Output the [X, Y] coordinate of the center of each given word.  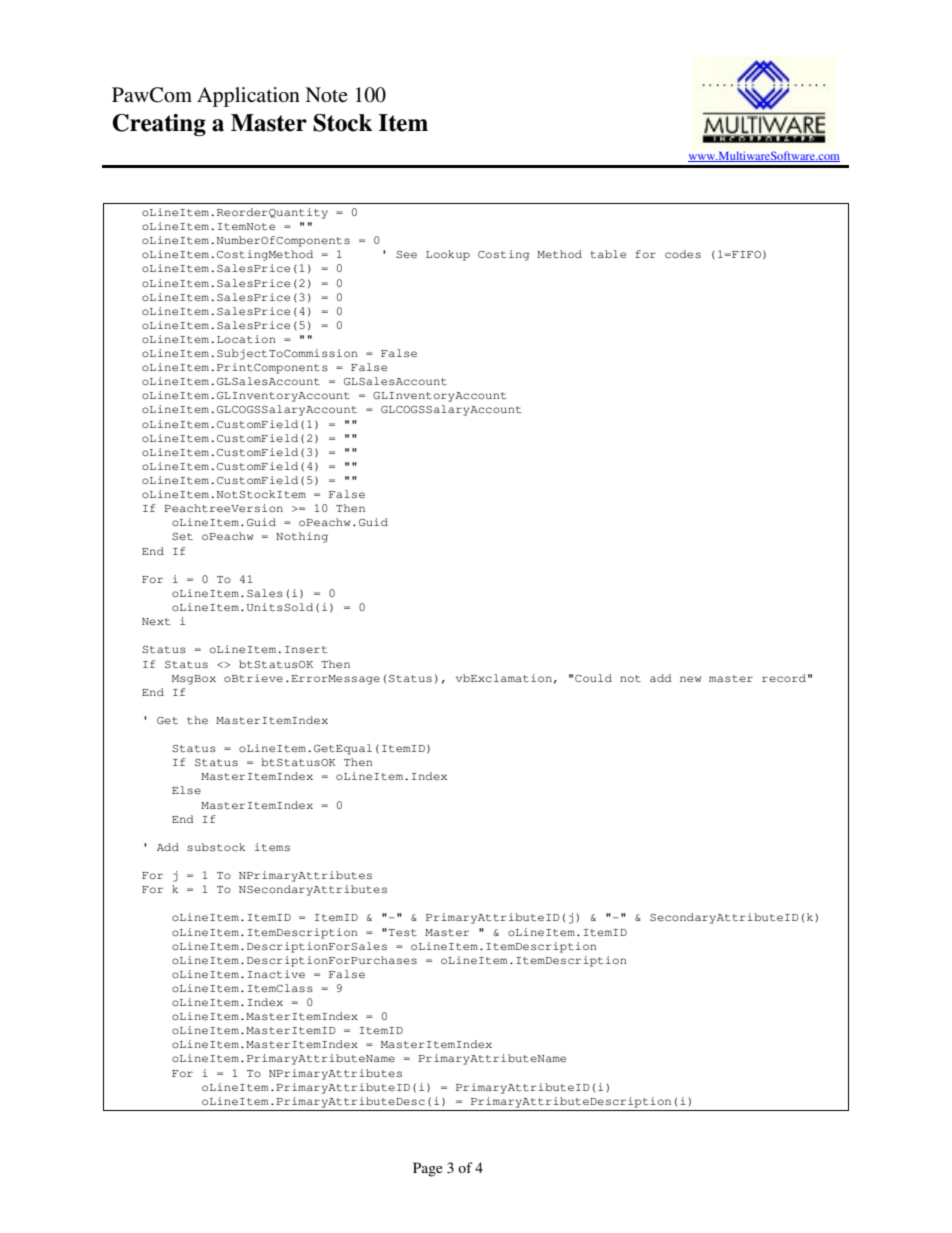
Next [156, 621]
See [406, 254]
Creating [159, 125]
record [784, 678]
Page [428, 1169]
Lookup [448, 255]
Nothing [302, 537]
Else [186, 790]
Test [402, 932]
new [690, 679]
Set [182, 536]
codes [683, 254]
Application [248, 97]
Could [593, 678]
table [608, 254]
